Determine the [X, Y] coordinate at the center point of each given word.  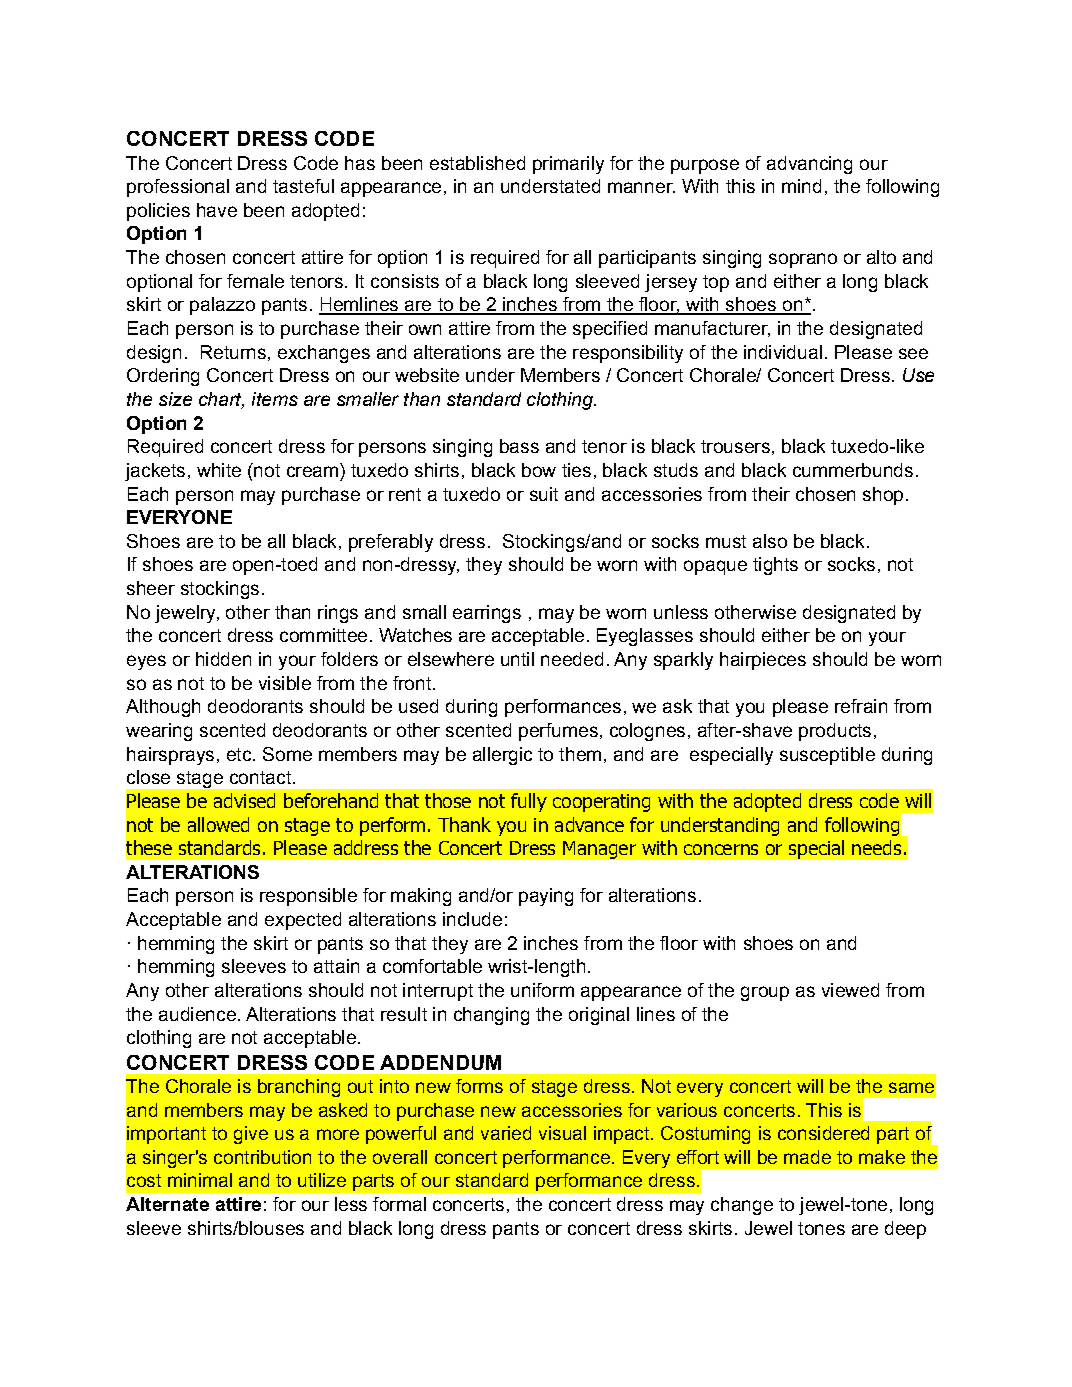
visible [285, 683]
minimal [200, 1180]
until [517, 659]
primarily [568, 165]
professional [178, 188]
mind [801, 186]
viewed [850, 990]
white [219, 470]
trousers [735, 446]
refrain [861, 706]
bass [519, 446]
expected [303, 921]
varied [506, 1133]
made [807, 1157]
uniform [542, 990]
